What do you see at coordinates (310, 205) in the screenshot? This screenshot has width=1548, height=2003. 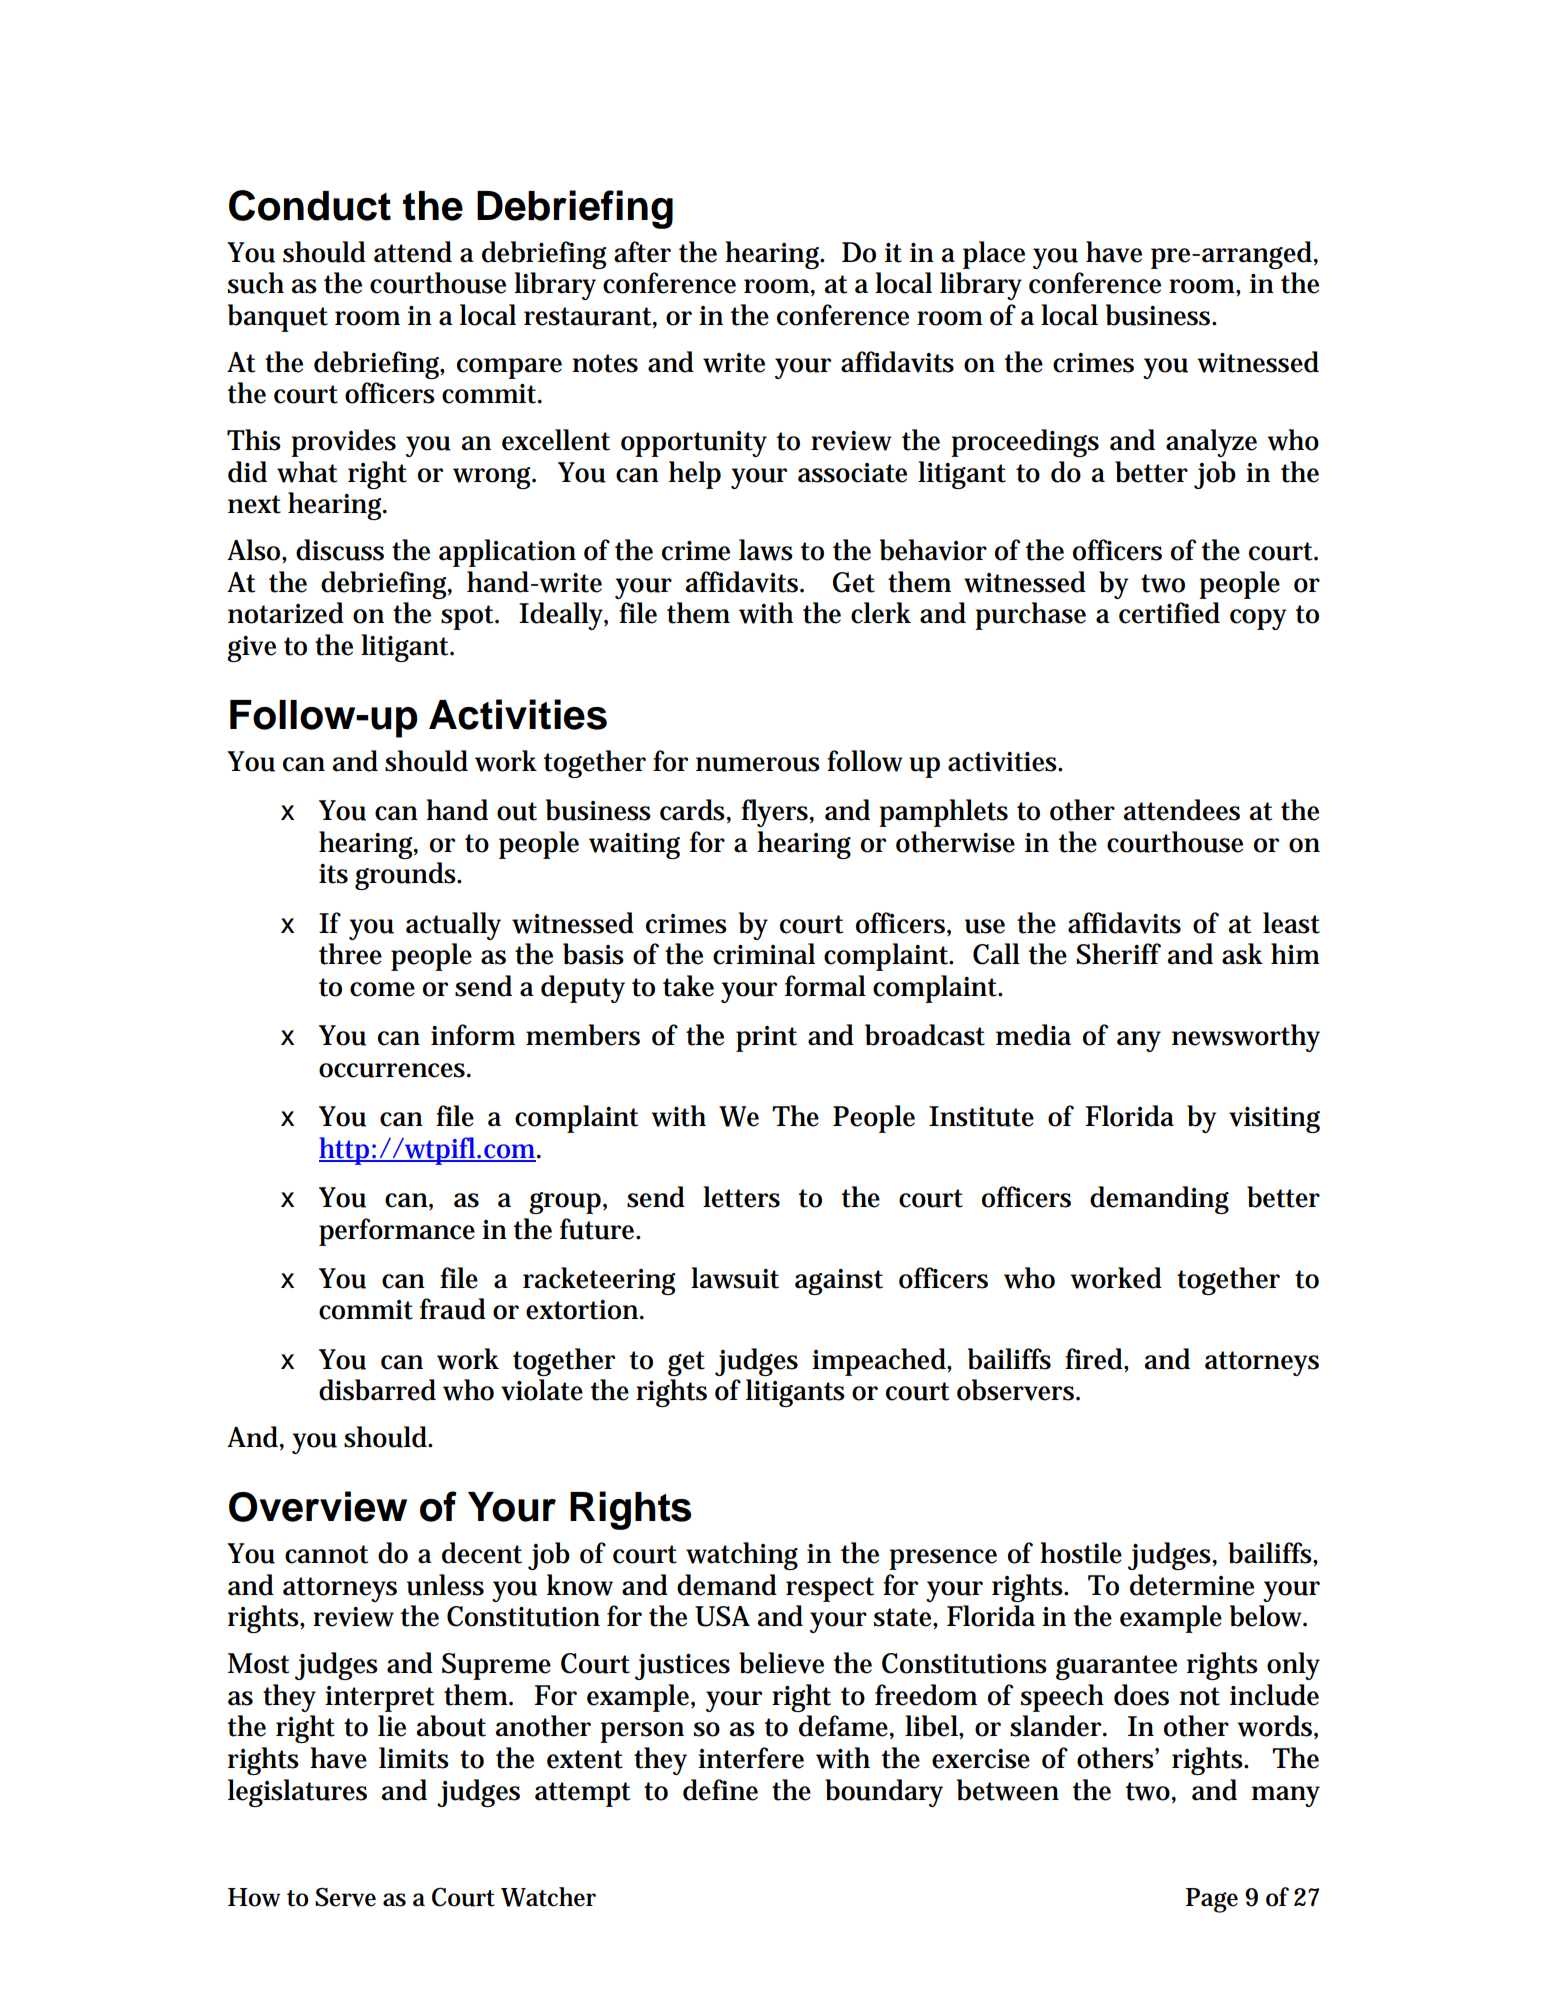 I see `Conduct` at bounding box center [310, 205].
